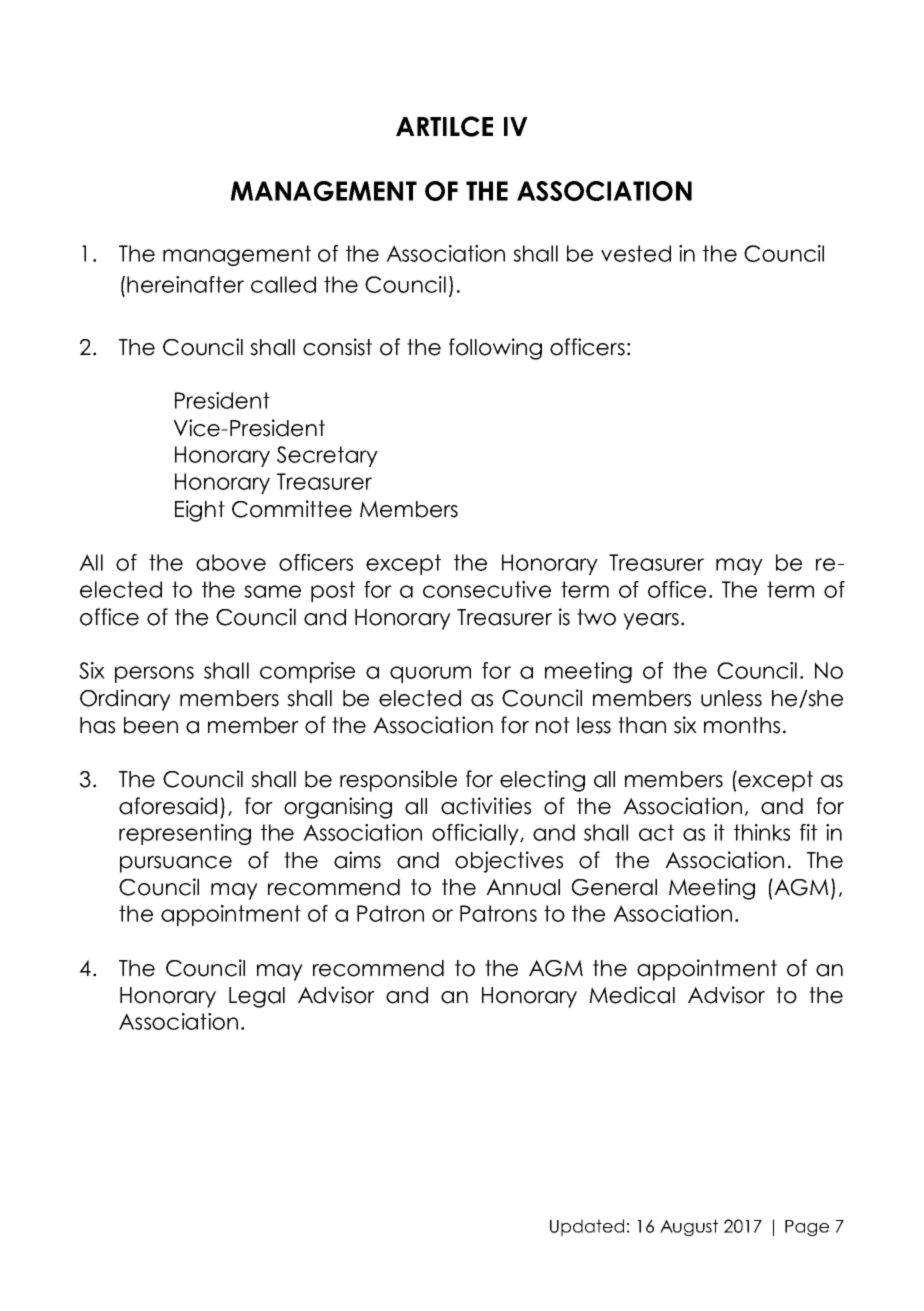  Describe the element at coordinates (185, 284) in the page. I see `hereinafter` at that location.
